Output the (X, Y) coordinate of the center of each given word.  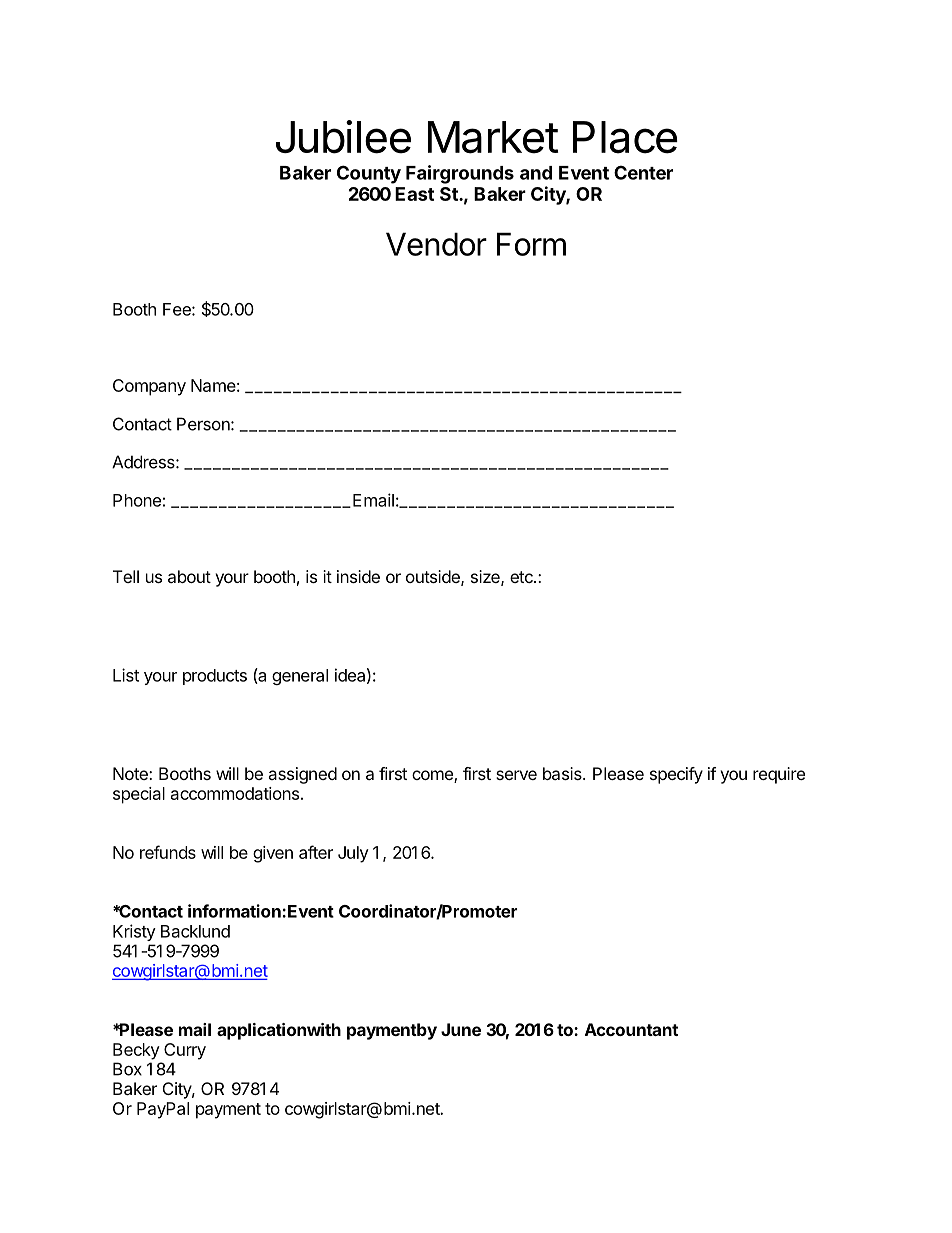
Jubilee (343, 137)
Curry (185, 1051)
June (461, 1029)
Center (643, 172)
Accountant (631, 1029)
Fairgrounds (460, 174)
